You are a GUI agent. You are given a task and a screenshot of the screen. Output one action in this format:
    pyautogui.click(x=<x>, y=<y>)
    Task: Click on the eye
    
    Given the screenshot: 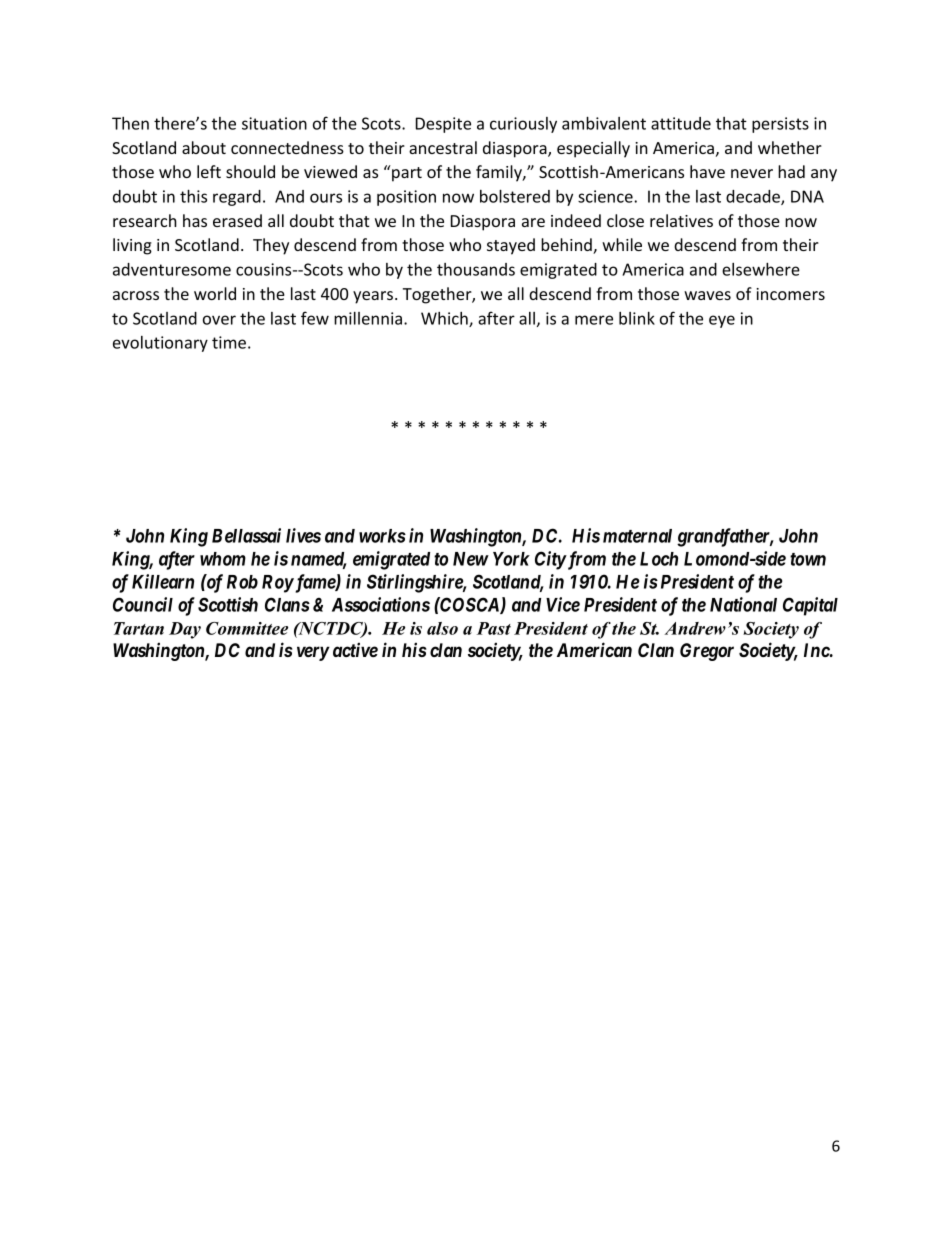 What is the action you would take?
    pyautogui.click(x=722, y=321)
